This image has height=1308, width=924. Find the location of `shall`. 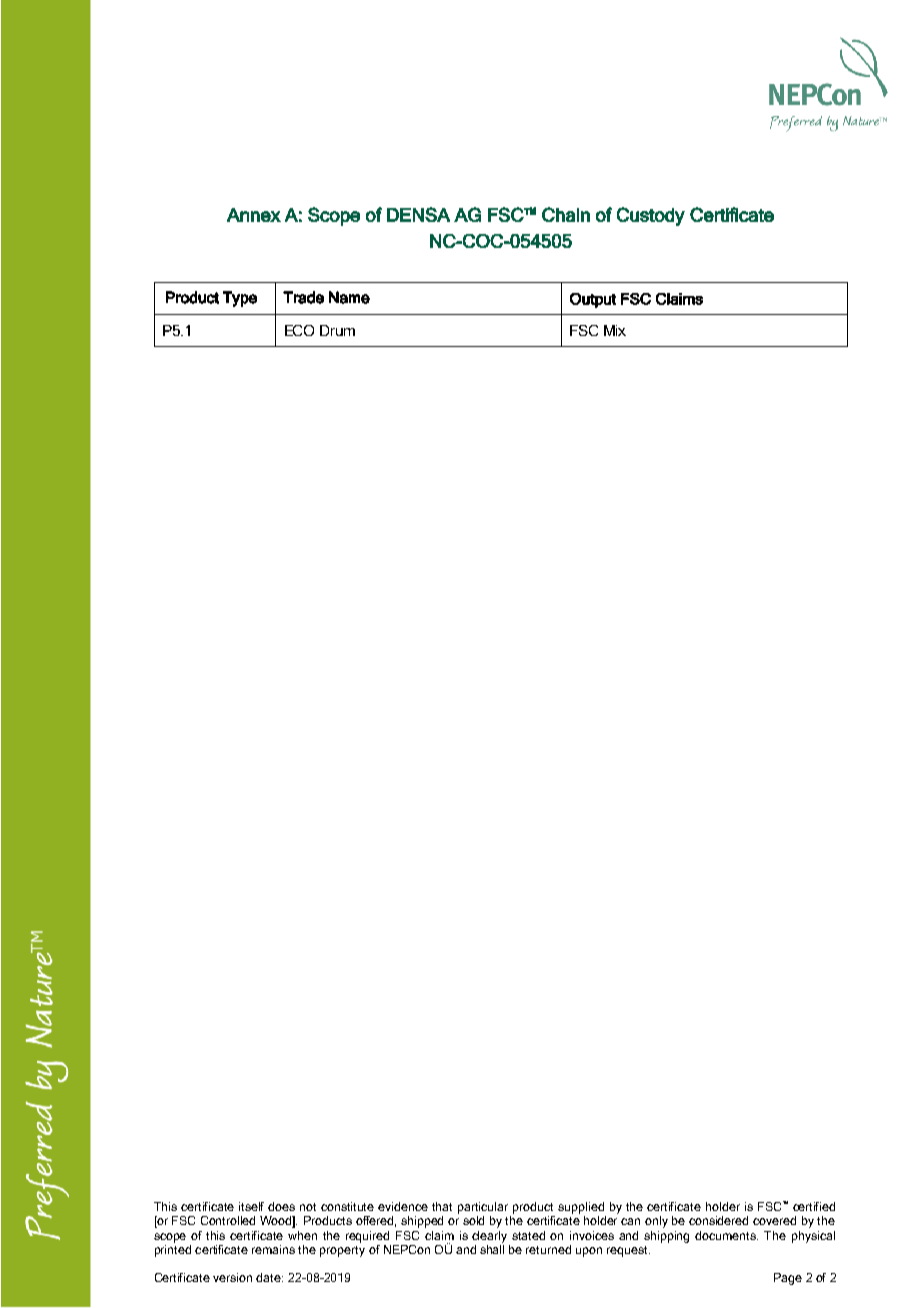

shall is located at coordinates (492, 1248).
